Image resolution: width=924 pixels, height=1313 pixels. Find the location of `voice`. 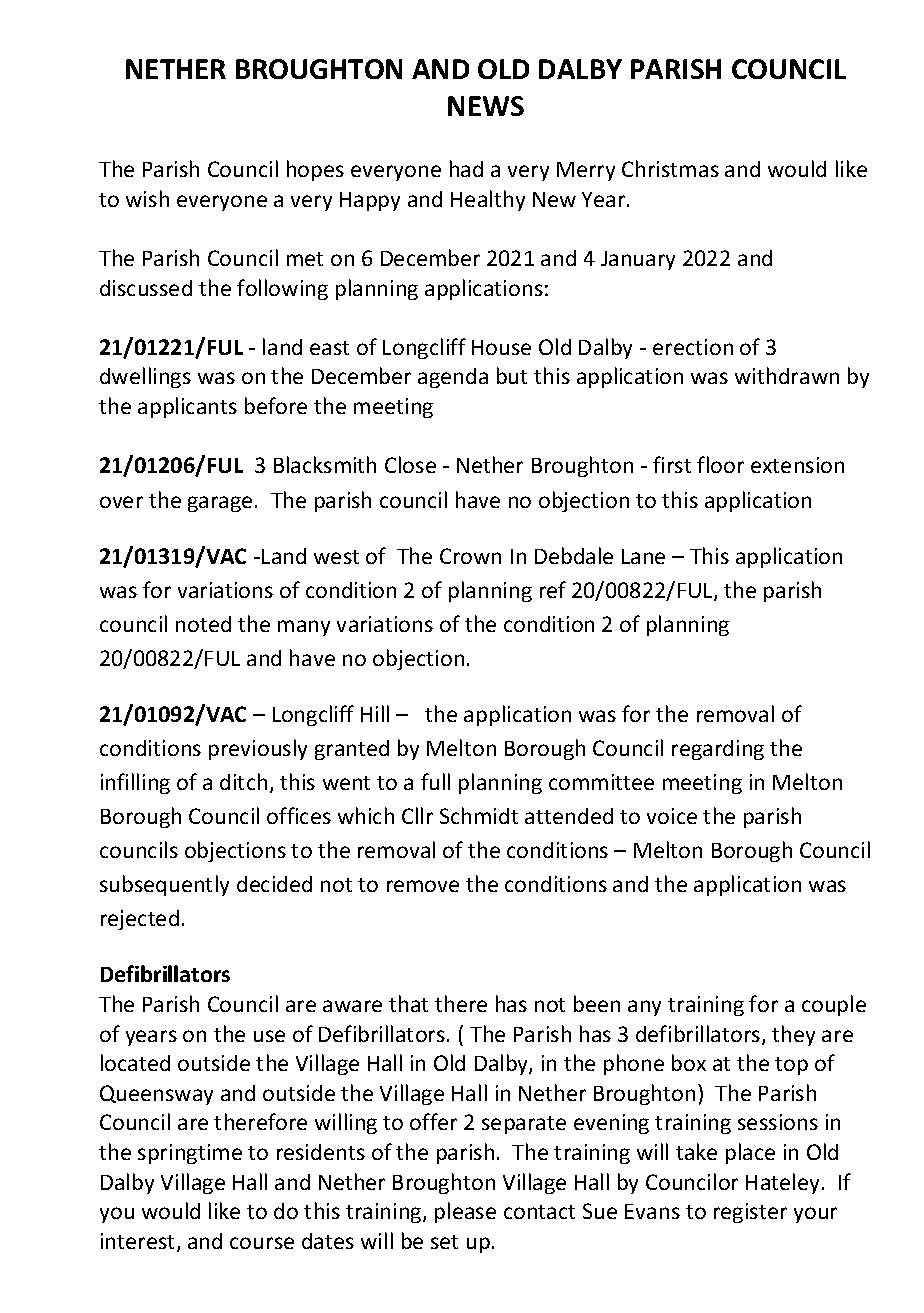

voice is located at coordinates (672, 816).
